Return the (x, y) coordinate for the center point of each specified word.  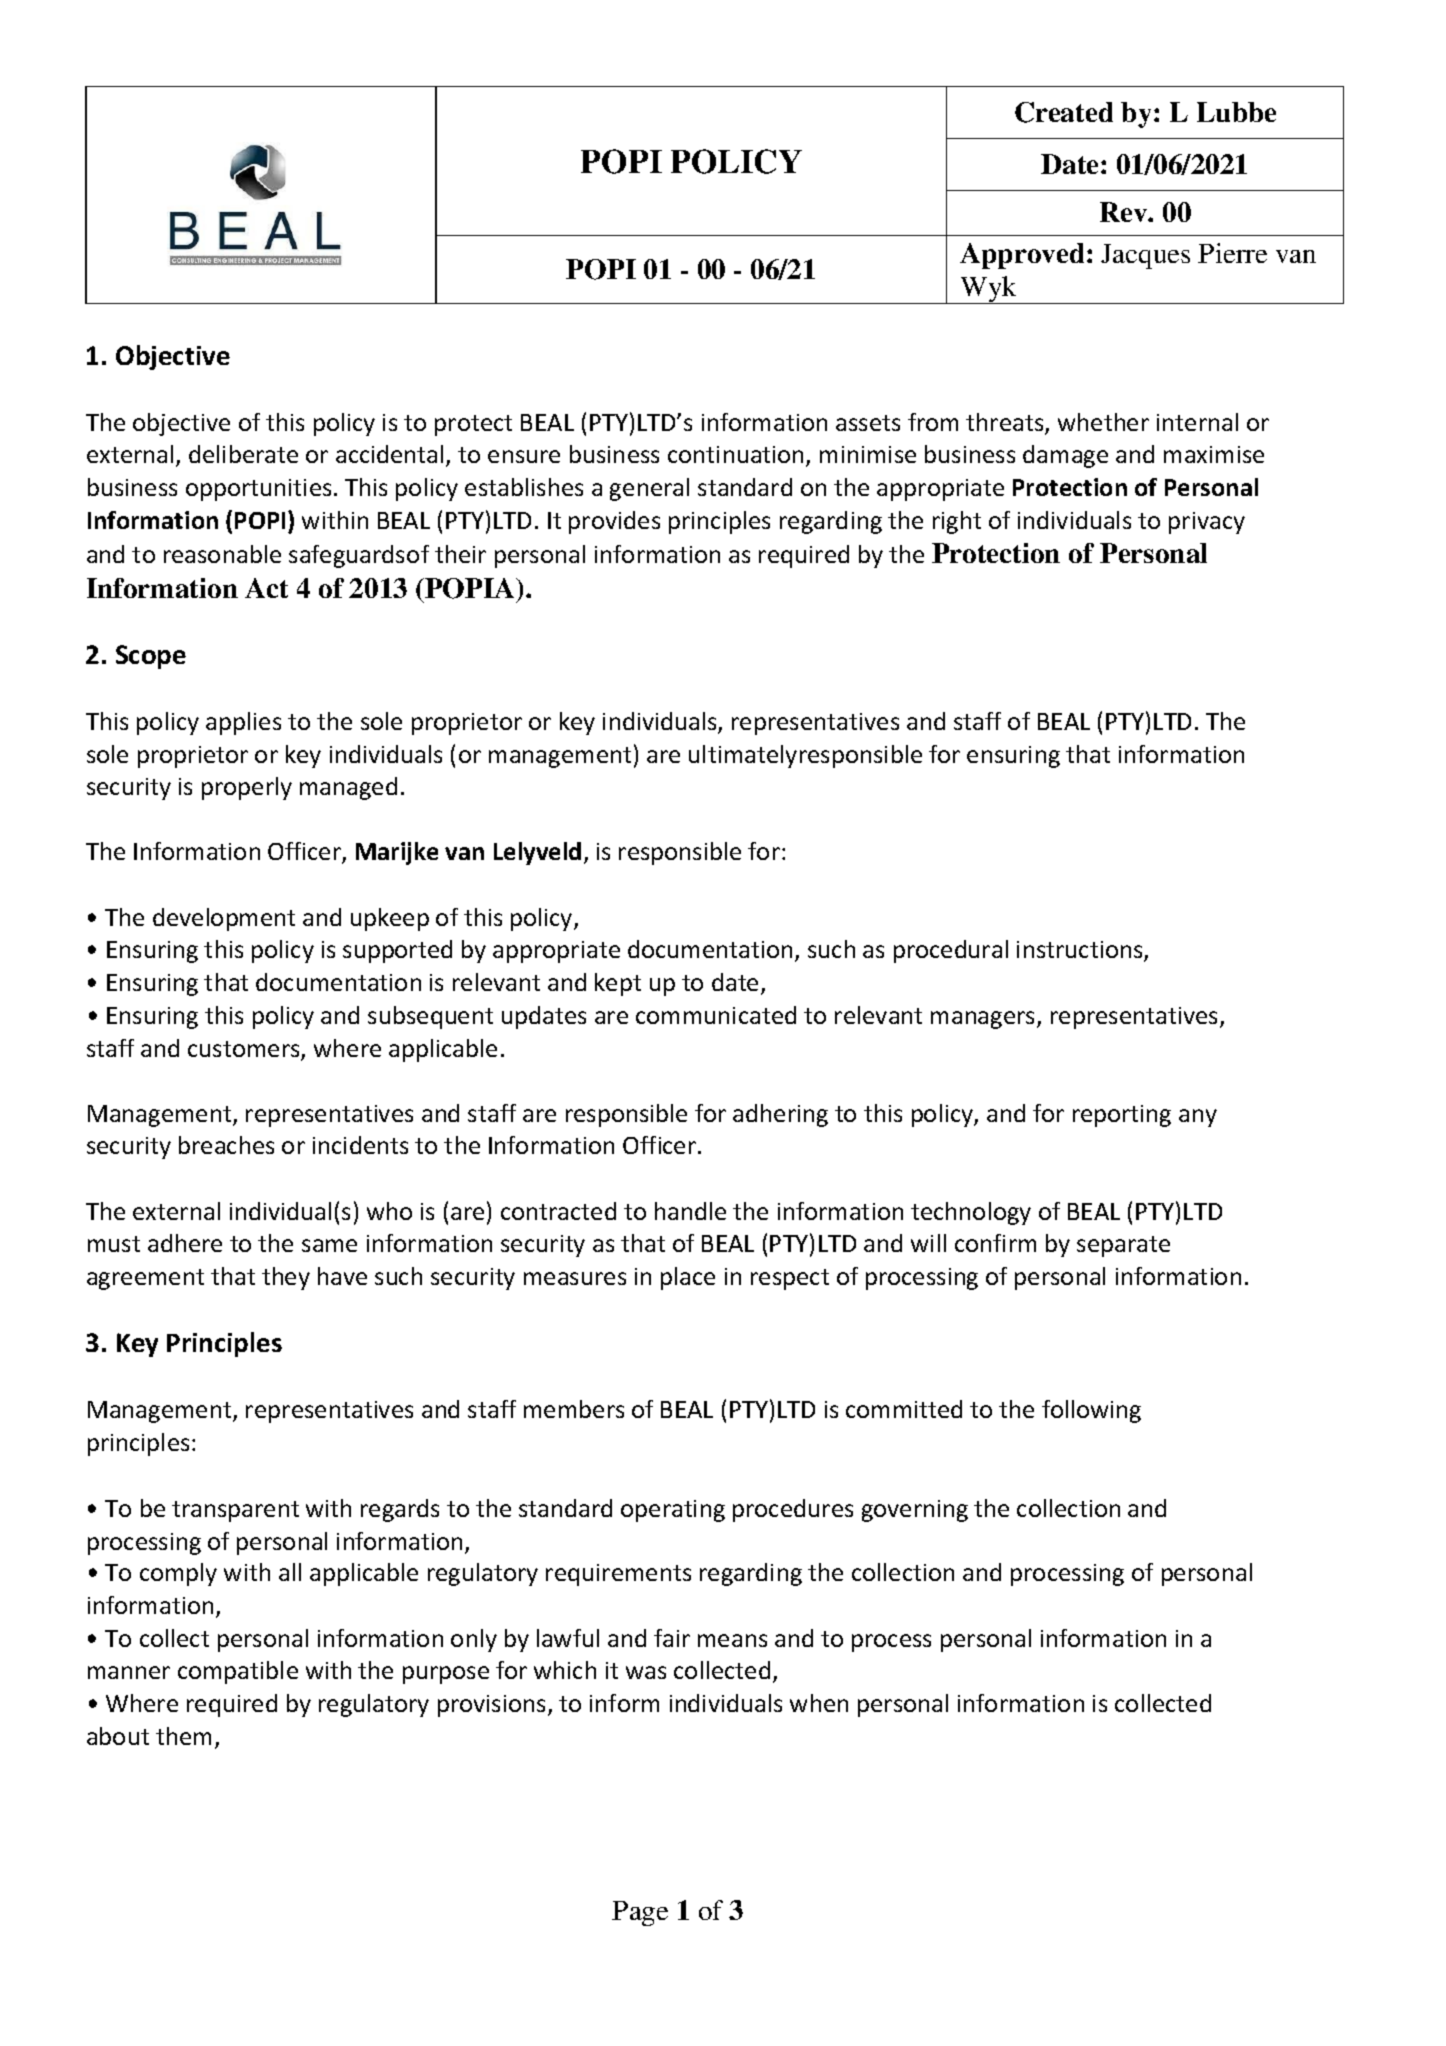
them (183, 1736)
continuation (737, 456)
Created (1064, 112)
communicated (716, 1015)
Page (640, 1913)
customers (245, 1050)
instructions (1081, 951)
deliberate (243, 454)
